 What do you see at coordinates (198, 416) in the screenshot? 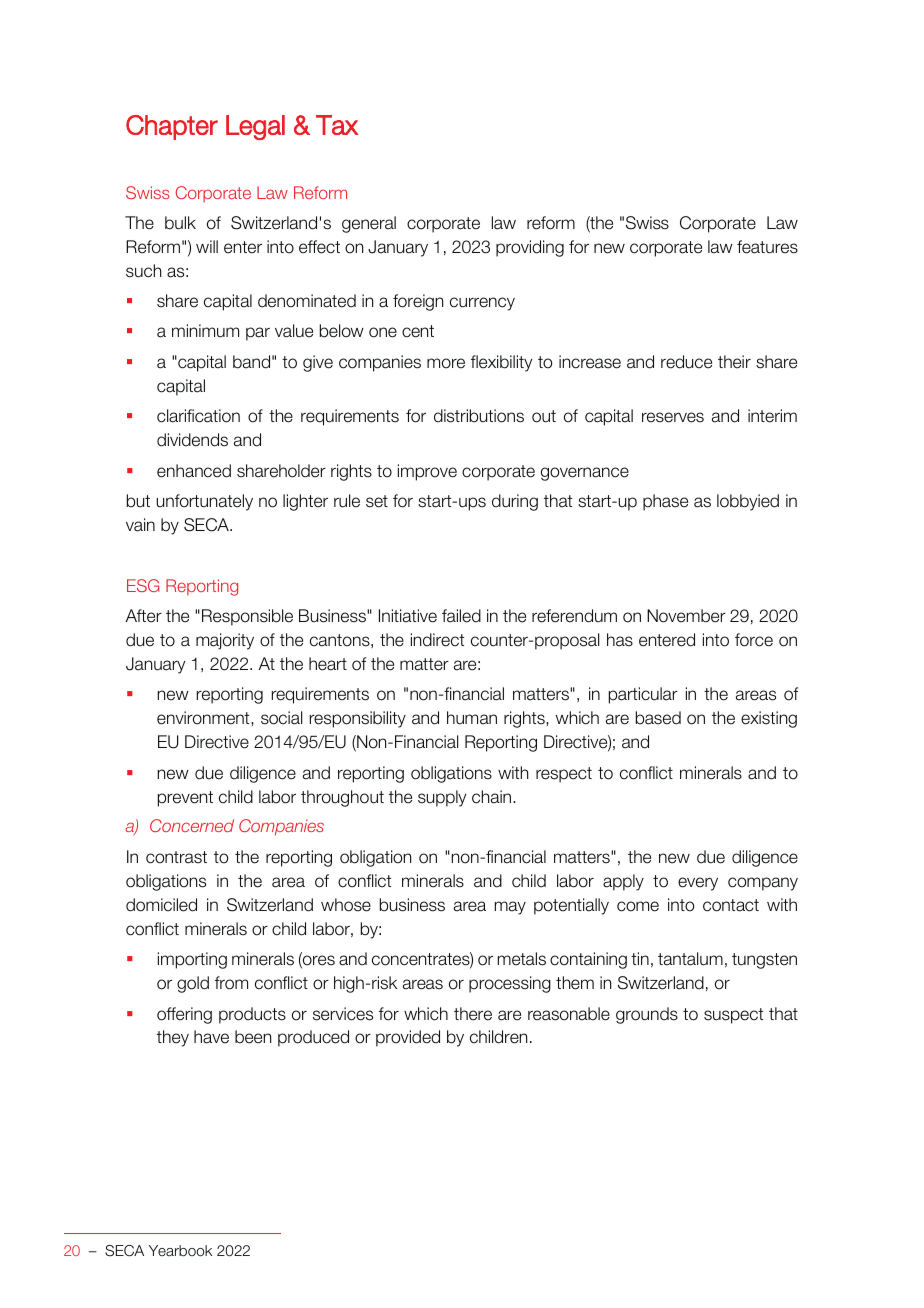
I see `clarification` at bounding box center [198, 416].
